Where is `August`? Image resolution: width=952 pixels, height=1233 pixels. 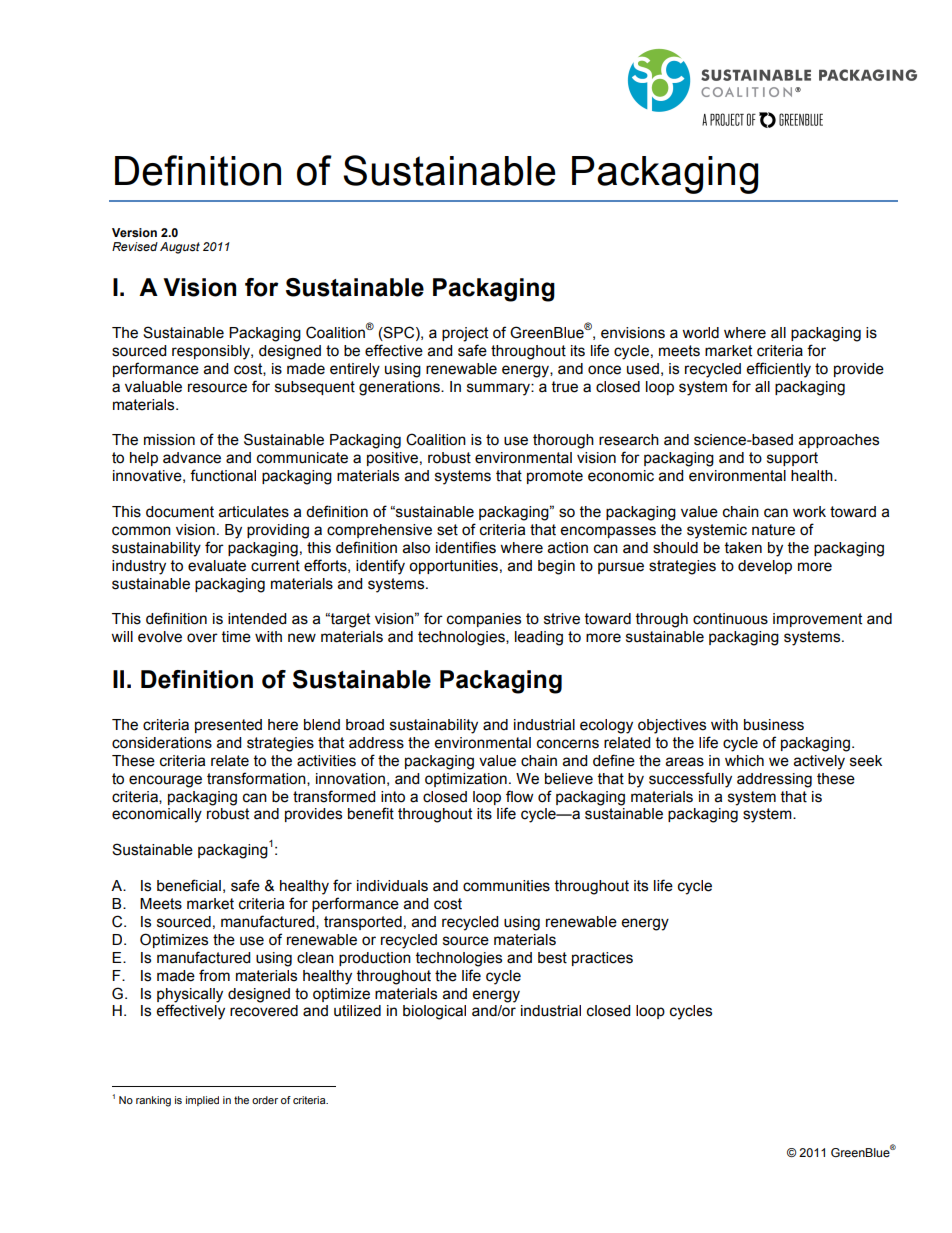 August is located at coordinates (180, 248).
